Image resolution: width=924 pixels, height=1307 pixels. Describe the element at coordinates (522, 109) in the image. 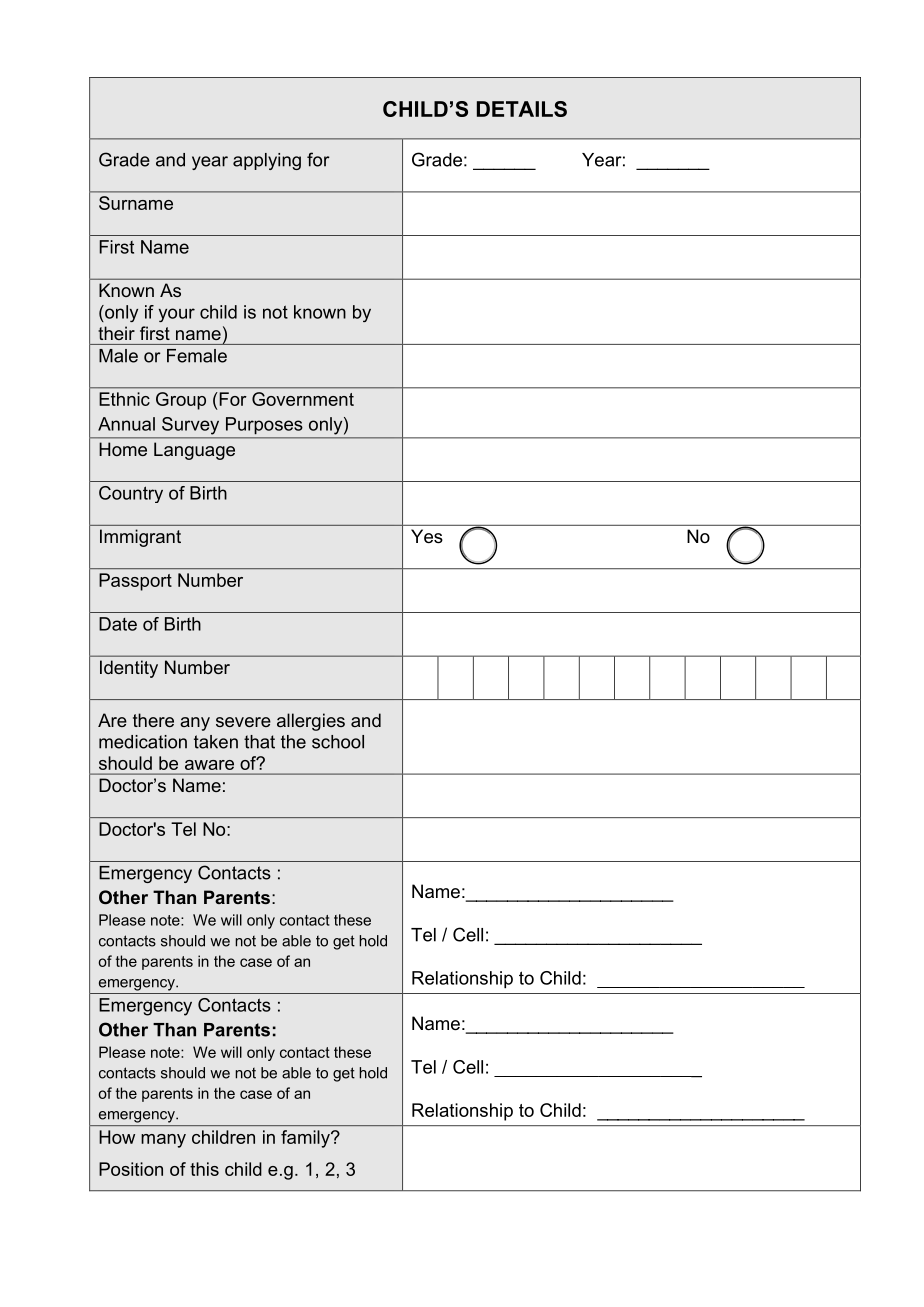

I see `DETAILS` at that location.
